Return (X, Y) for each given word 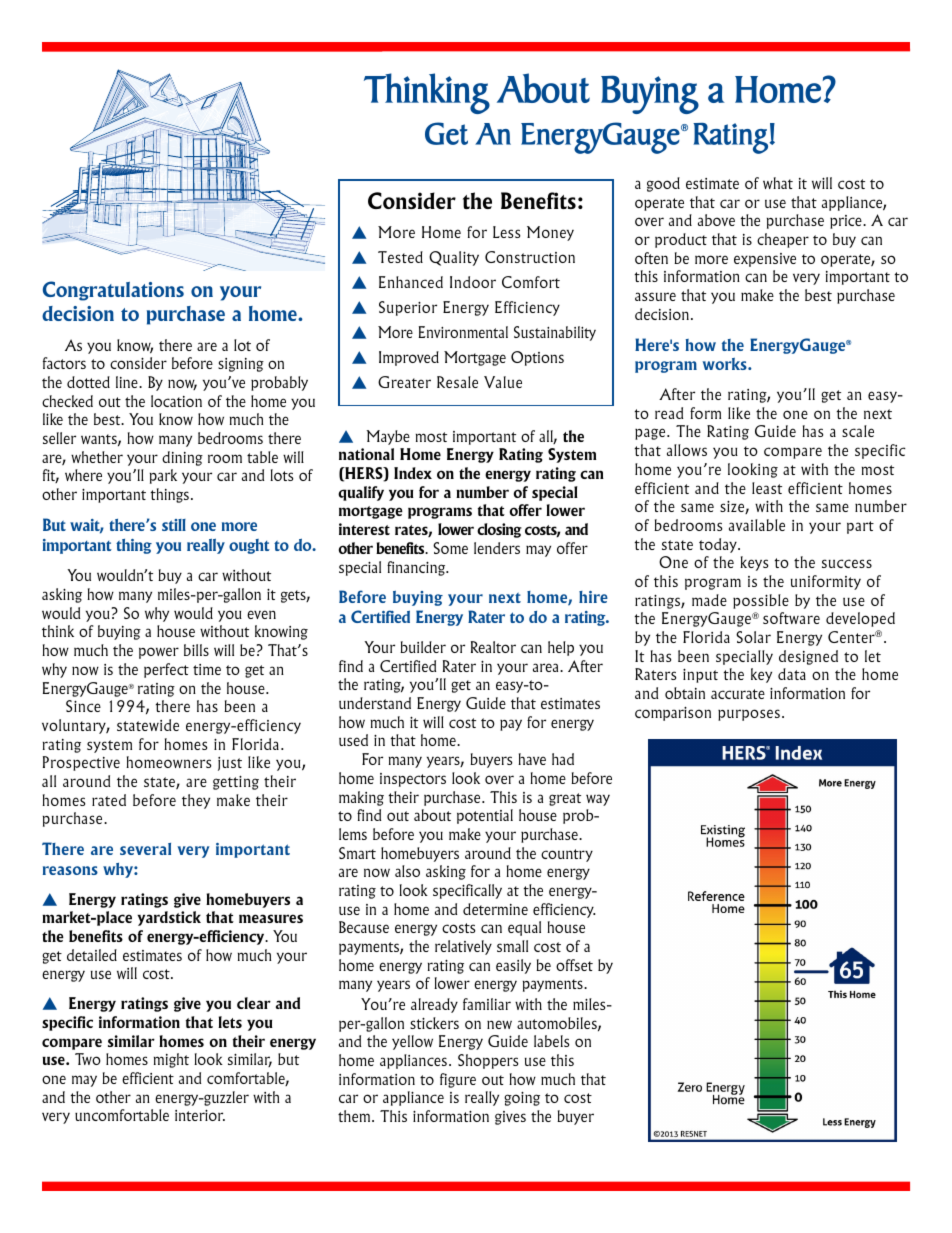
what (778, 183)
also (407, 871)
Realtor (493, 647)
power (159, 653)
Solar (753, 637)
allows (687, 450)
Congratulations (113, 291)
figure (458, 1080)
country (567, 855)
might (171, 1060)
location (176, 401)
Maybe (388, 437)
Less (506, 232)
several (145, 849)
